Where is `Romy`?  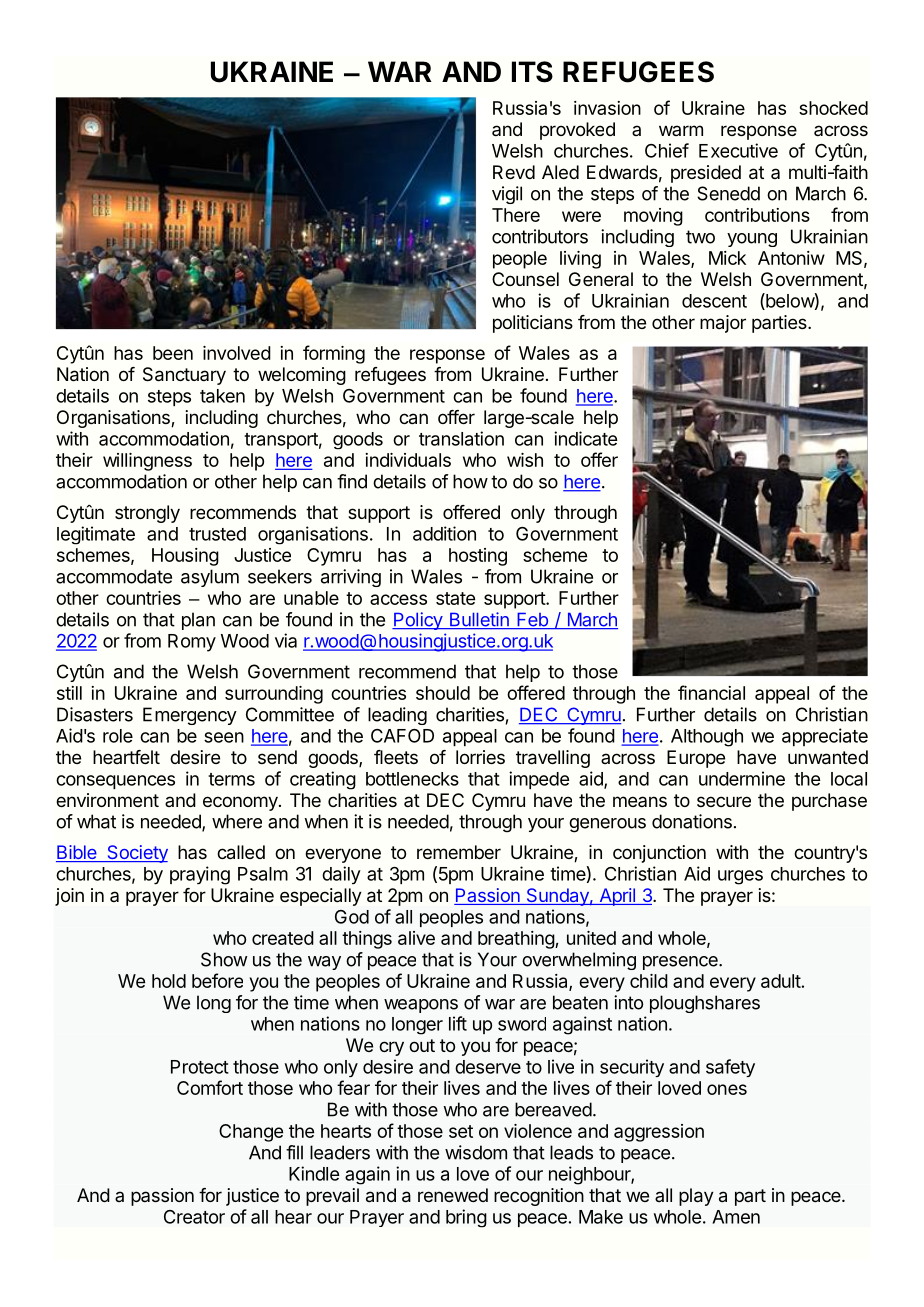
Romy is located at coordinates (192, 643).
